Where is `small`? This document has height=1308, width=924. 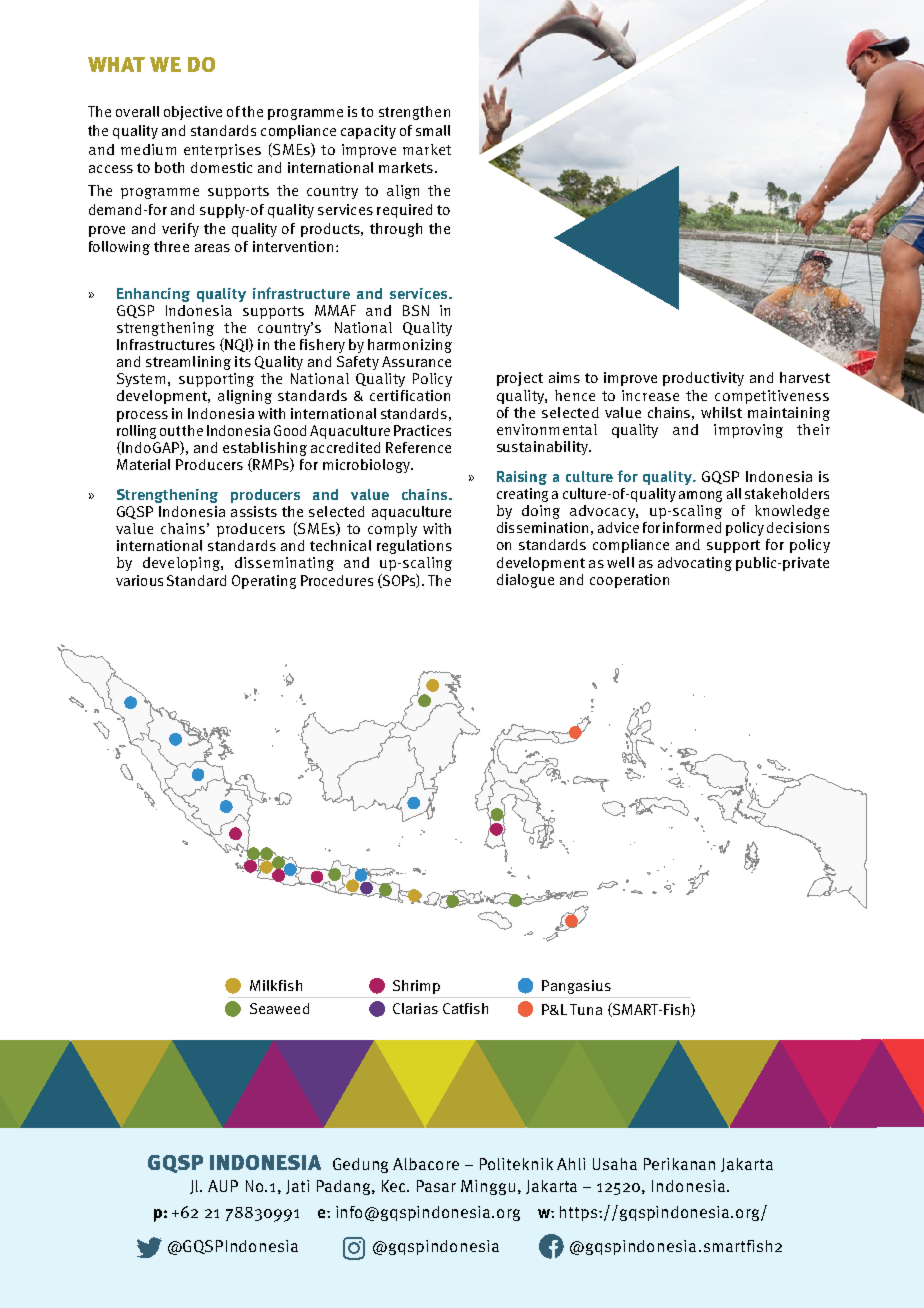 small is located at coordinates (433, 130).
